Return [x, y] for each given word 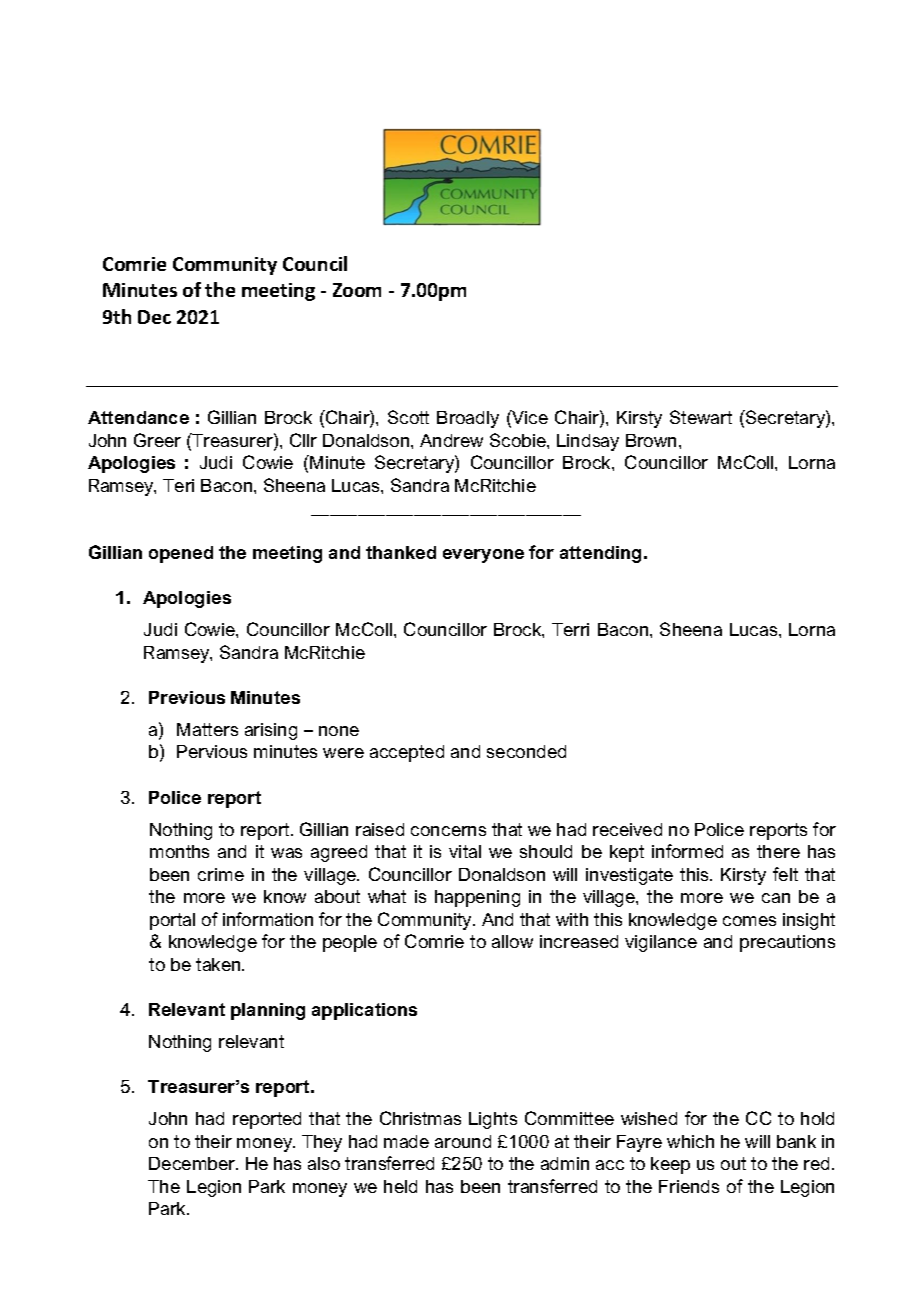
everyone [483, 556]
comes [749, 921]
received [627, 829]
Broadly [468, 419]
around [463, 1141]
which [690, 1141]
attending [600, 554]
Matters [207, 729]
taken [219, 964]
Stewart [701, 417]
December [193, 1163]
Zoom [357, 290]
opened [181, 554]
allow [512, 941]
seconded [526, 751]
